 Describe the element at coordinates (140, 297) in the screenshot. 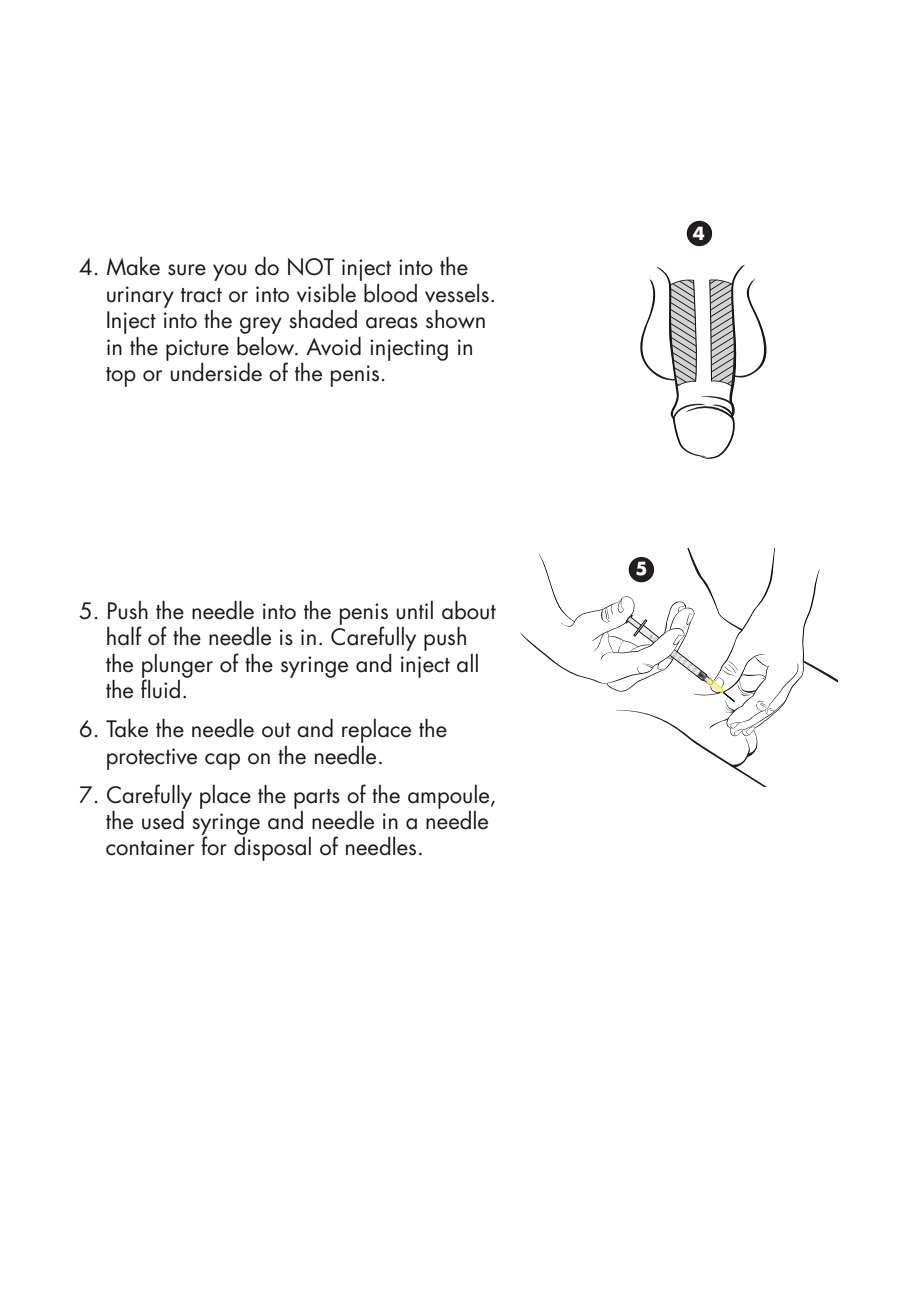

I see `urinary` at that location.
